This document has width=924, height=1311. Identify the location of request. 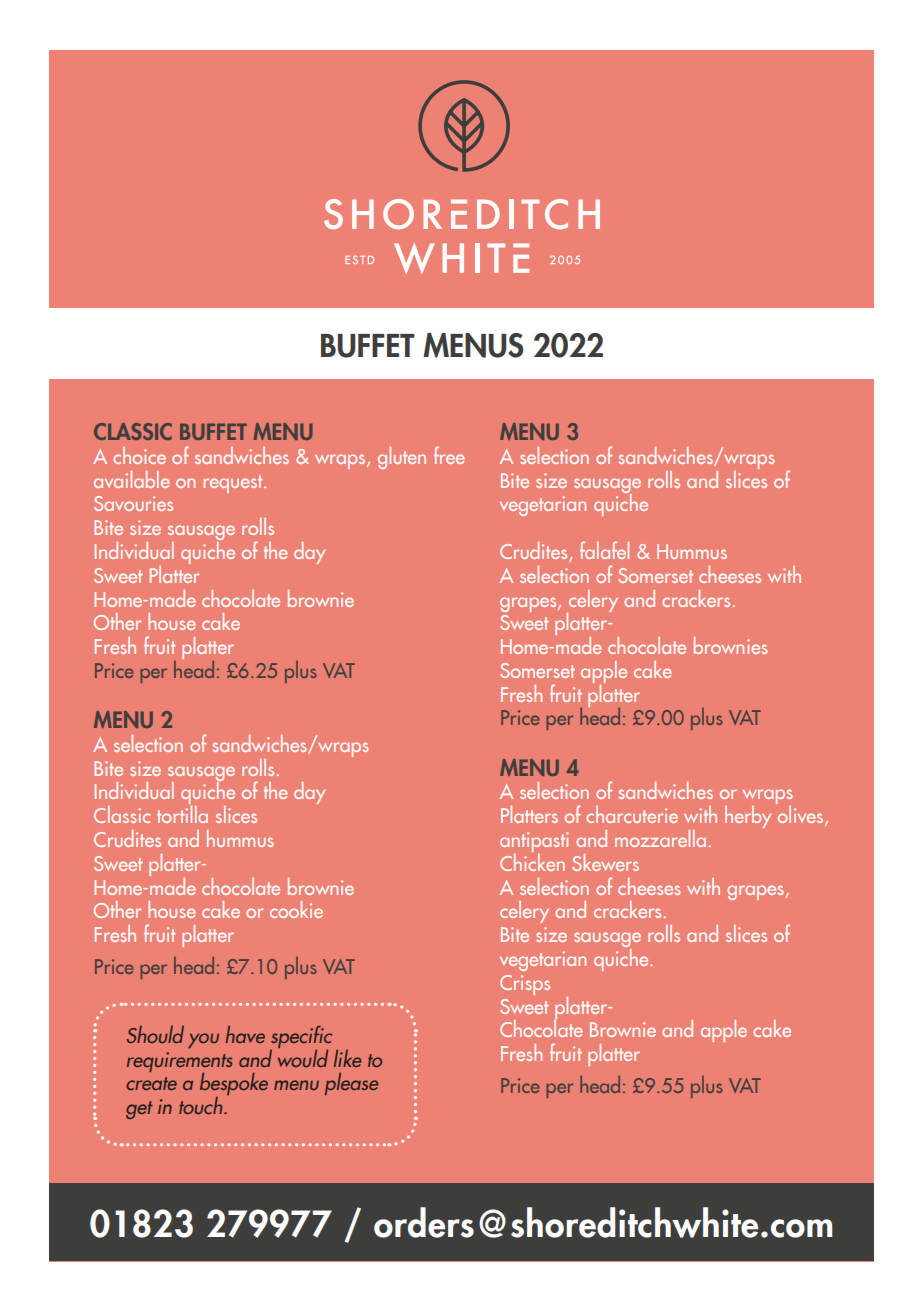
(234, 484).
